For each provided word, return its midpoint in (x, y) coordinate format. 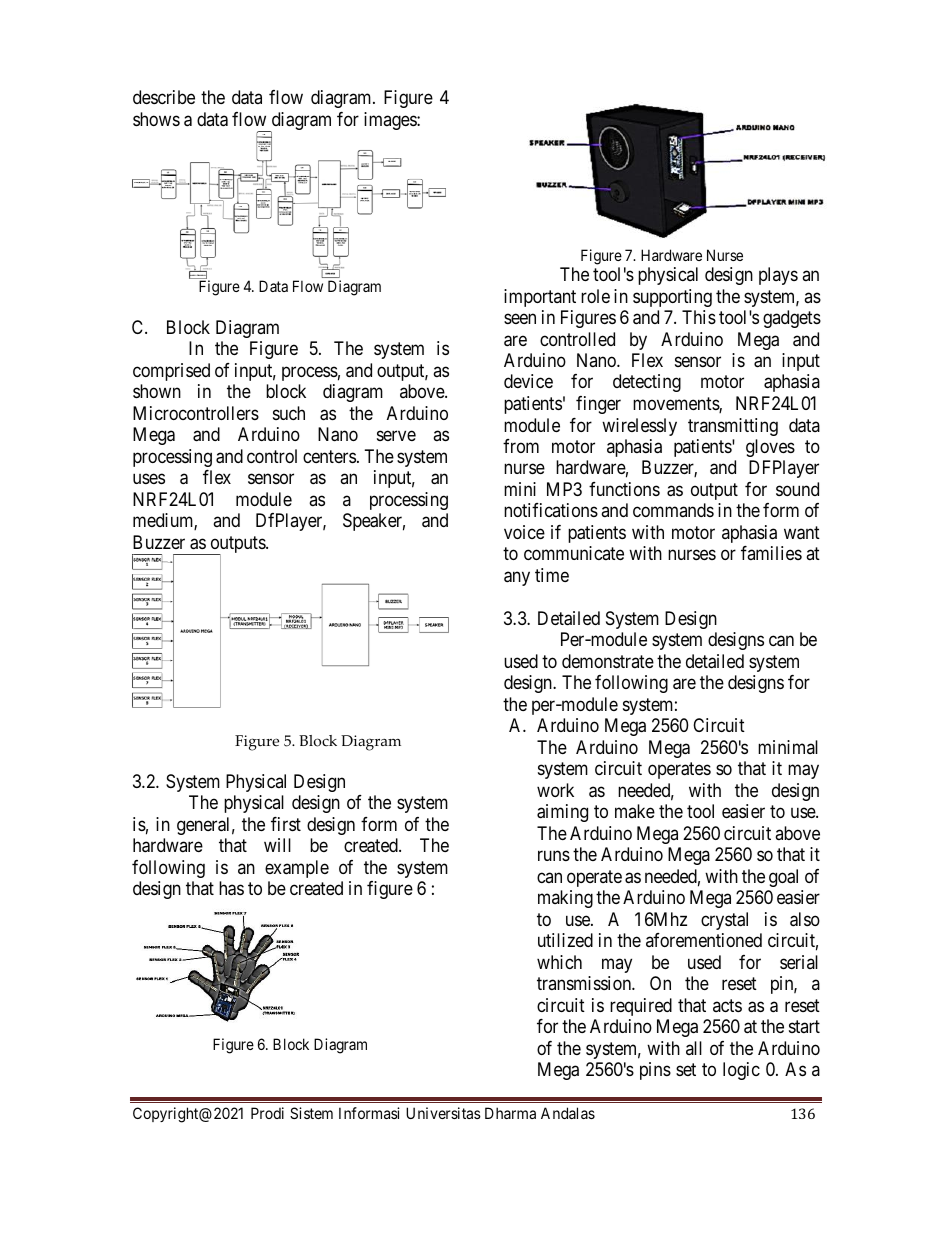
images (391, 121)
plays (778, 276)
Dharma (510, 1113)
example (297, 869)
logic (741, 1071)
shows (156, 119)
